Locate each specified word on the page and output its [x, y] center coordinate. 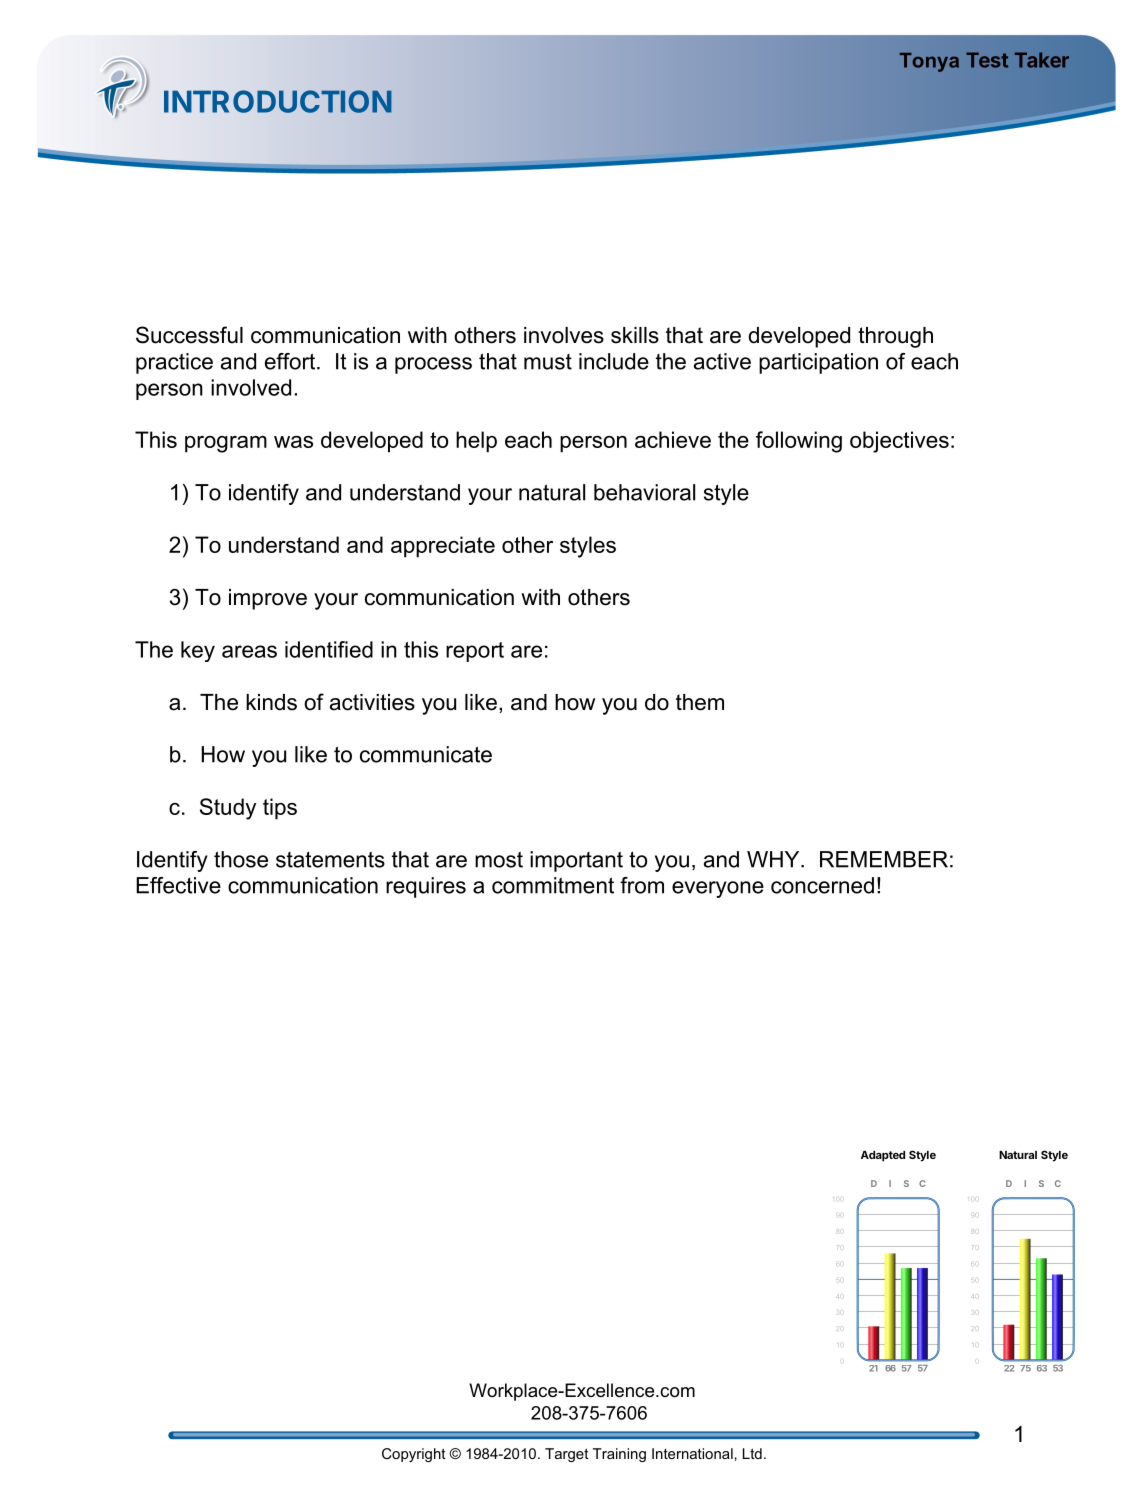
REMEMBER [884, 859]
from [642, 885]
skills [635, 335]
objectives [899, 442]
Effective [178, 885]
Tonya [929, 62]
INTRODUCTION [278, 101]
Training [619, 1455]
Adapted [883, 1156]
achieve [673, 439]
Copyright [414, 1455]
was [293, 442]
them [700, 702]
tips [280, 809]
